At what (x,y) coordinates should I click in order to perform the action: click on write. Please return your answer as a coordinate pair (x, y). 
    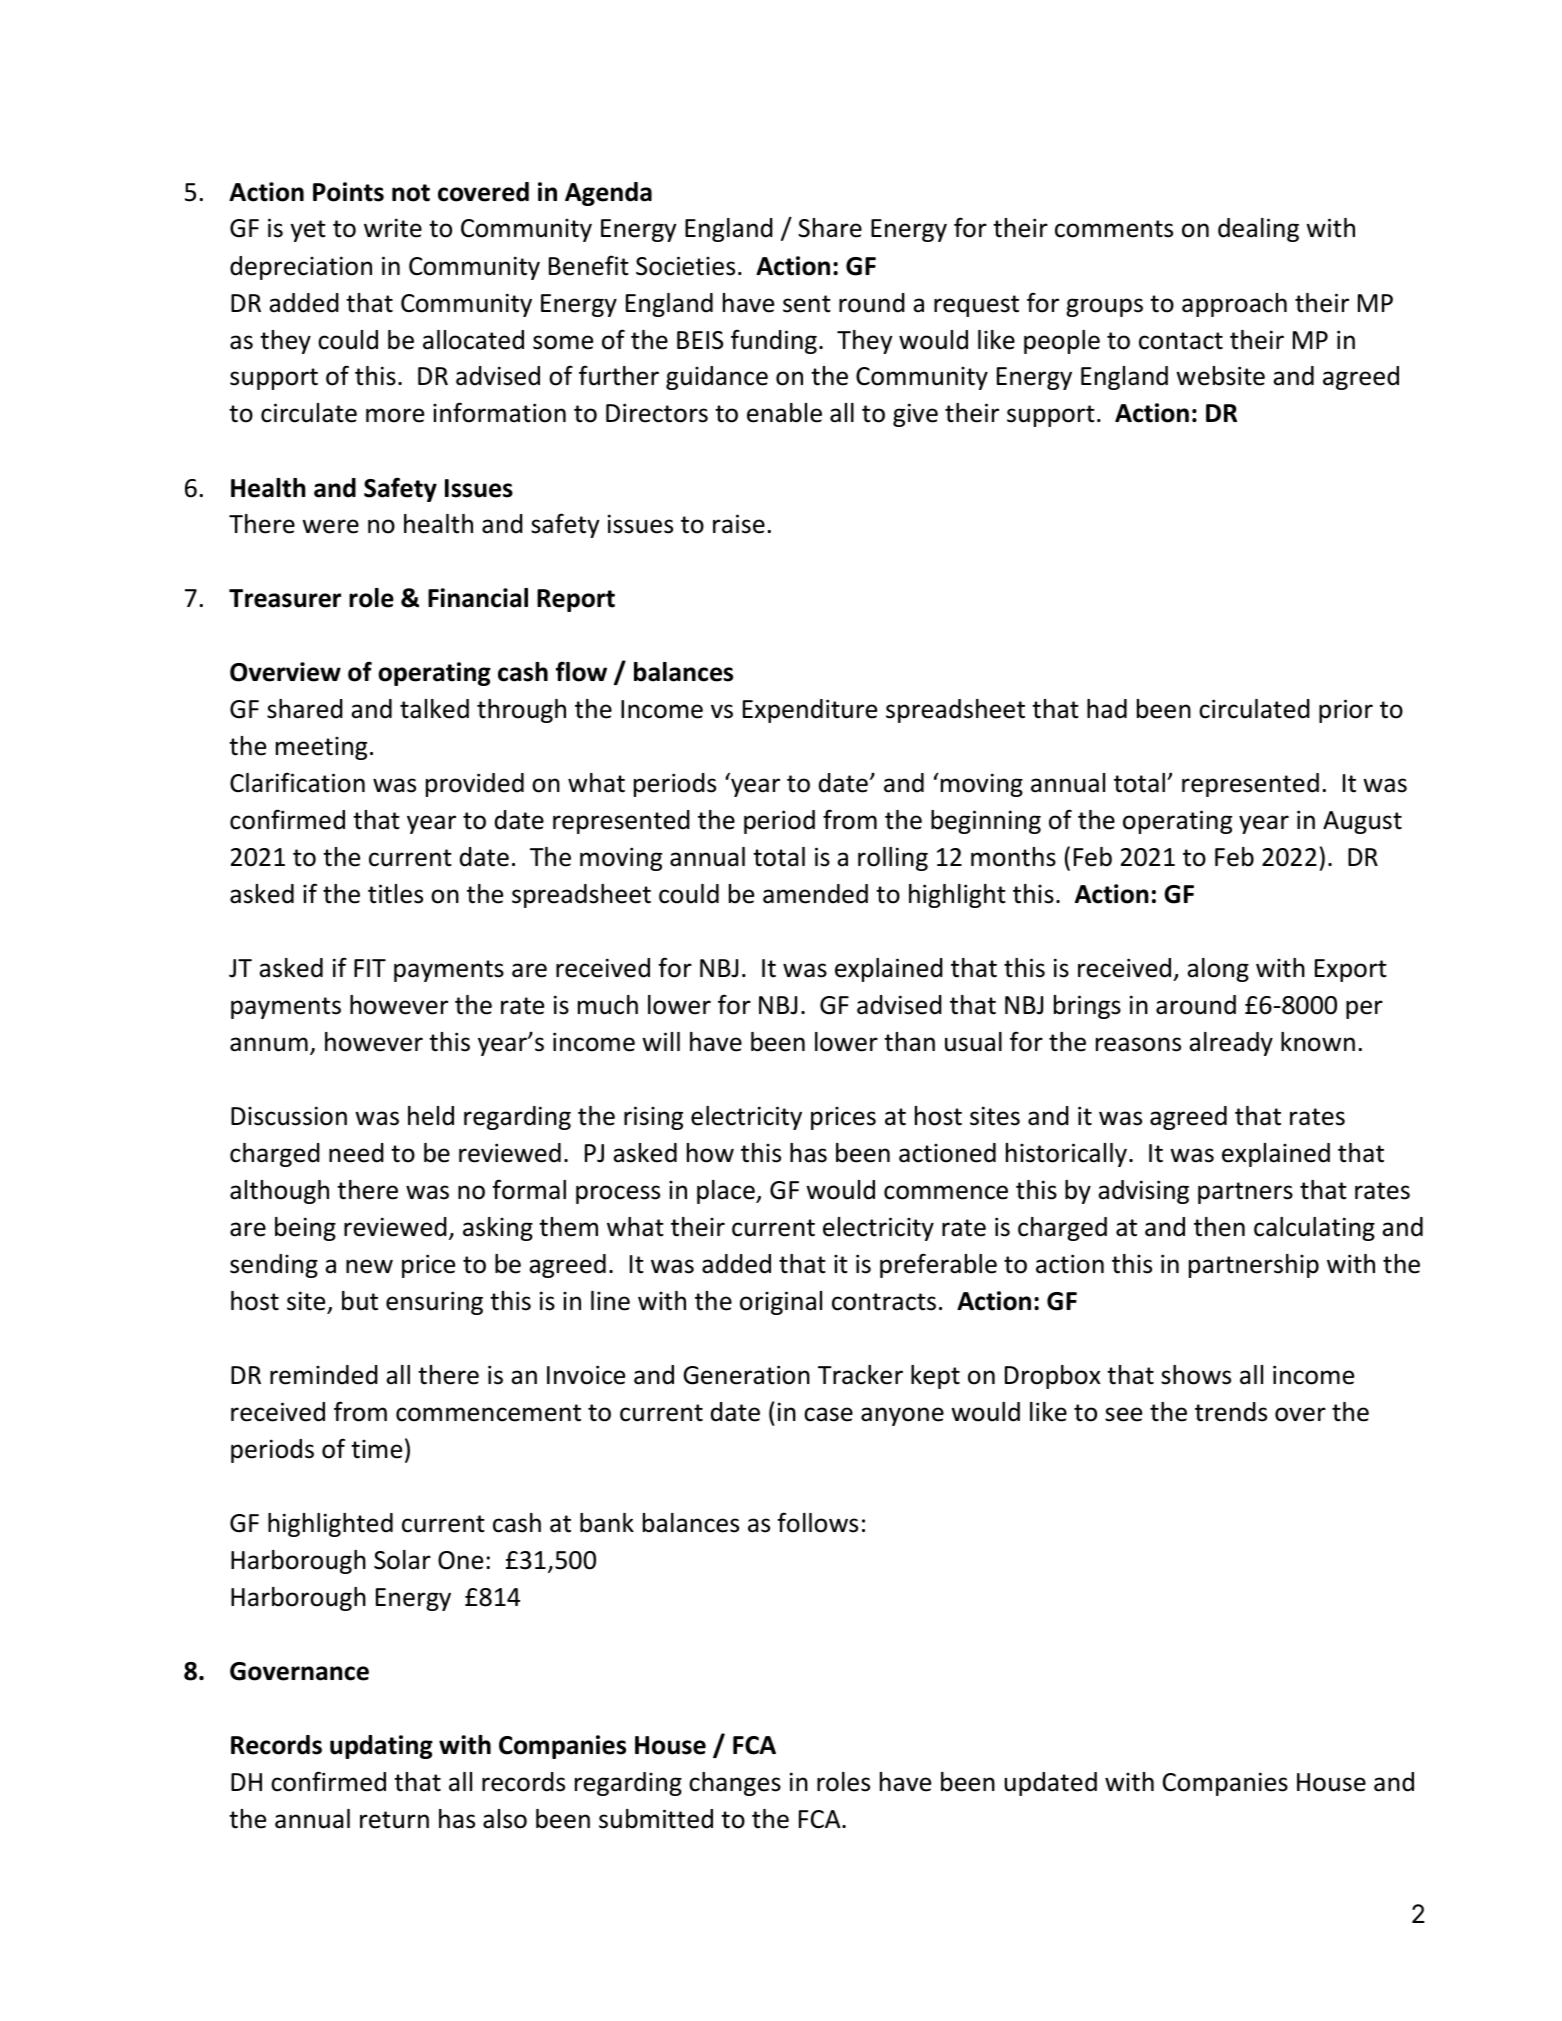
    Looking at the image, I should click on (393, 228).
